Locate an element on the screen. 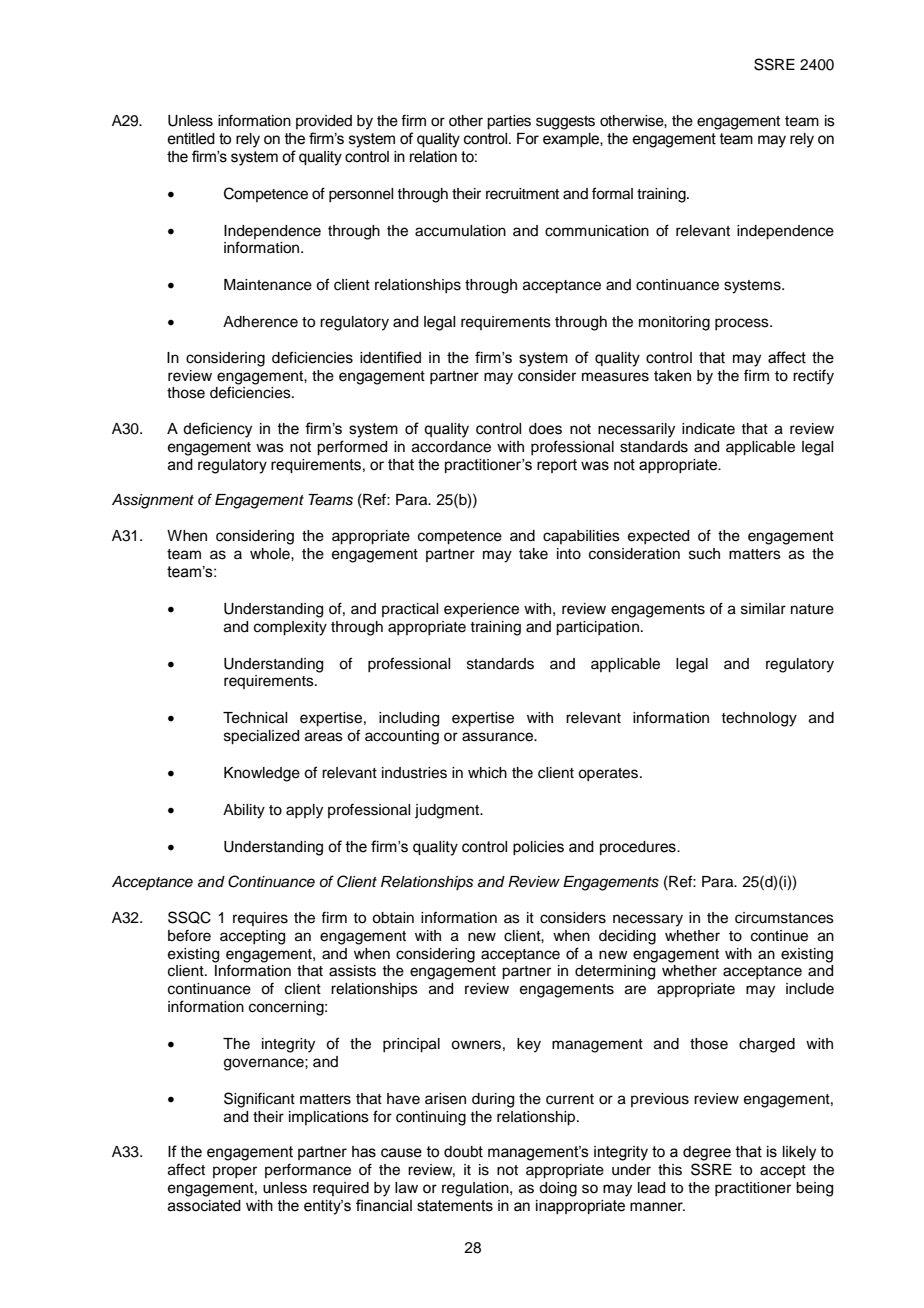  obtain is located at coordinates (393, 918).
